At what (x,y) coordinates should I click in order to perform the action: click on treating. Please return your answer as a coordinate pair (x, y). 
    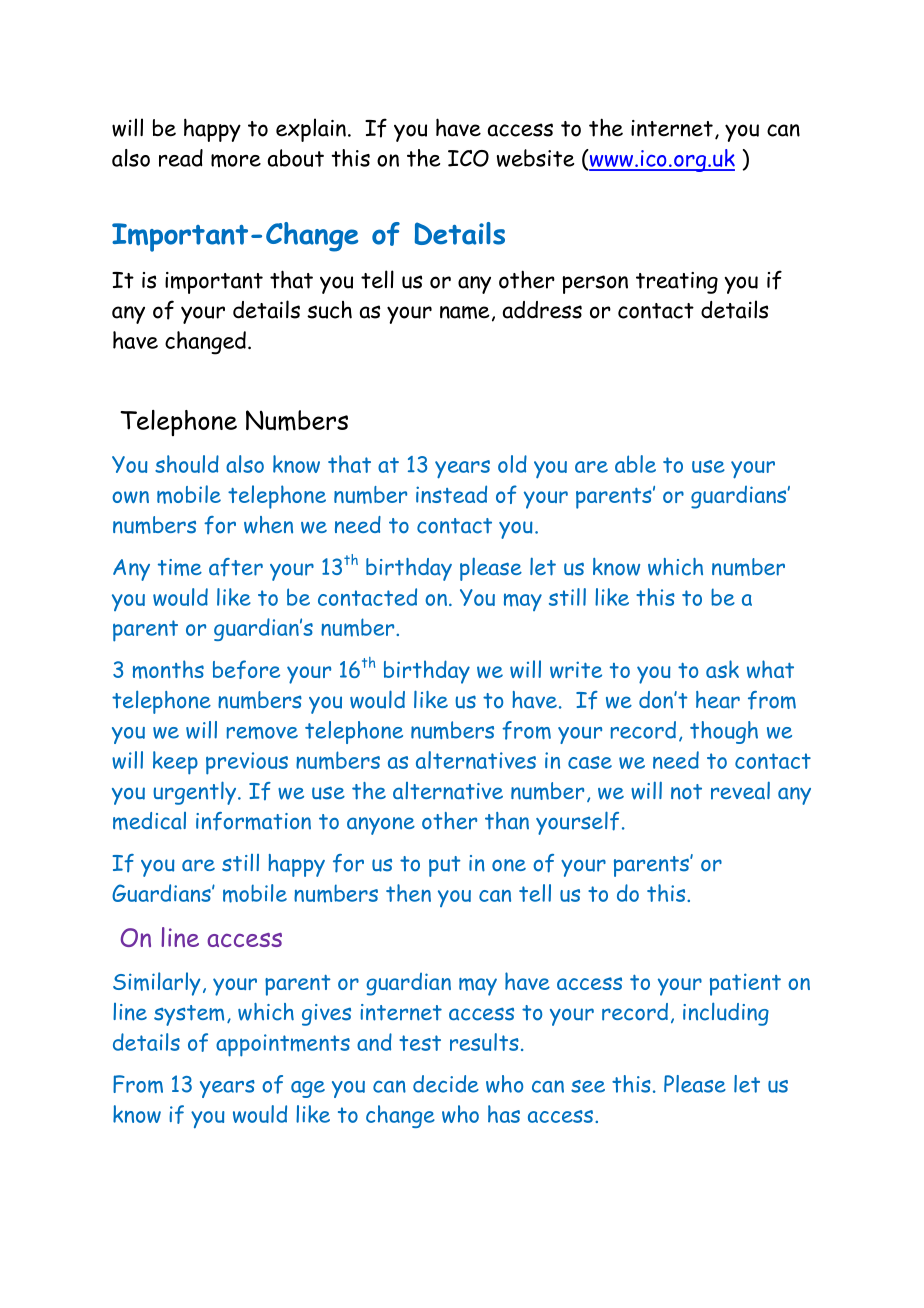
    Looking at the image, I should click on (677, 283).
